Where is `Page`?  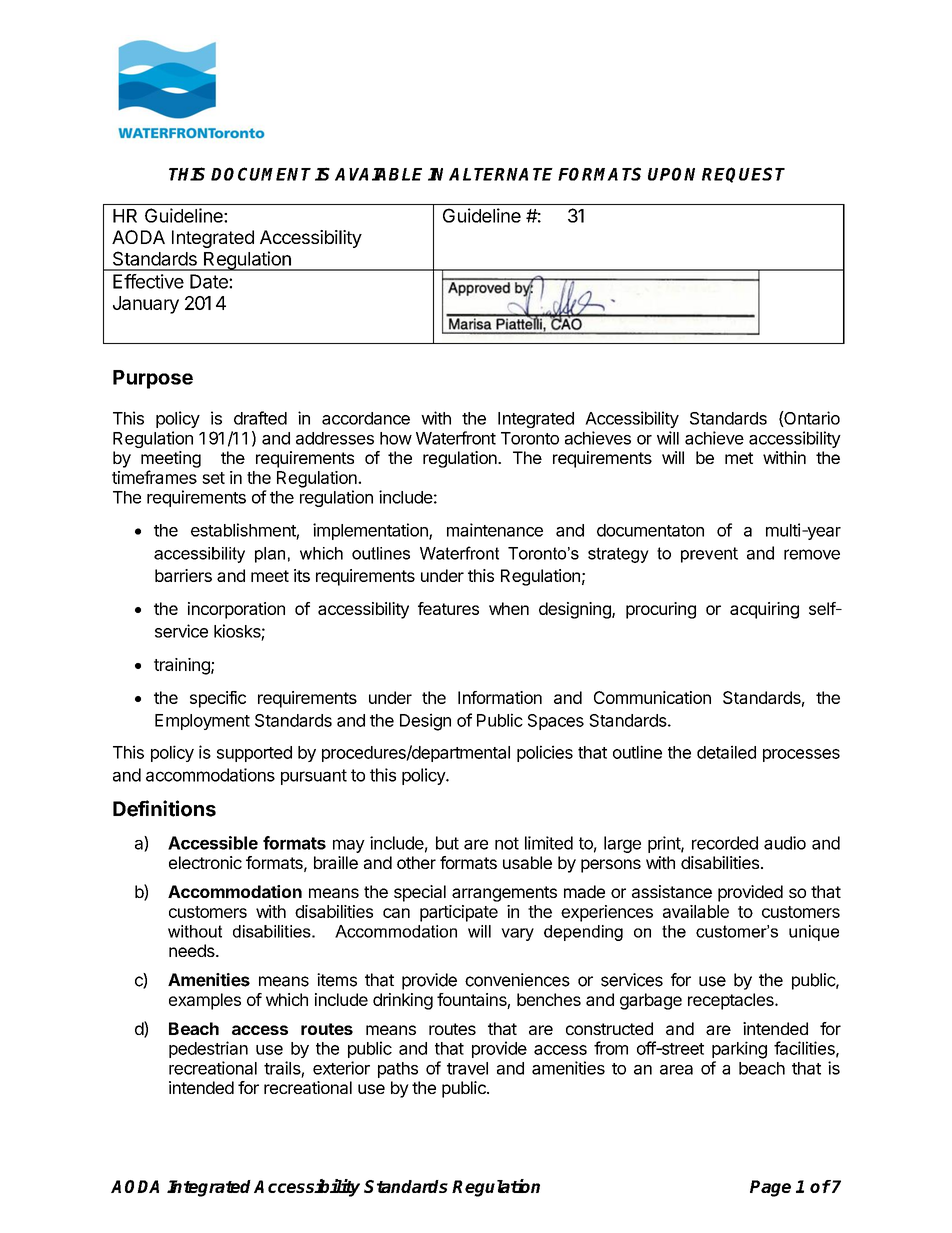 Page is located at coordinates (770, 1188).
